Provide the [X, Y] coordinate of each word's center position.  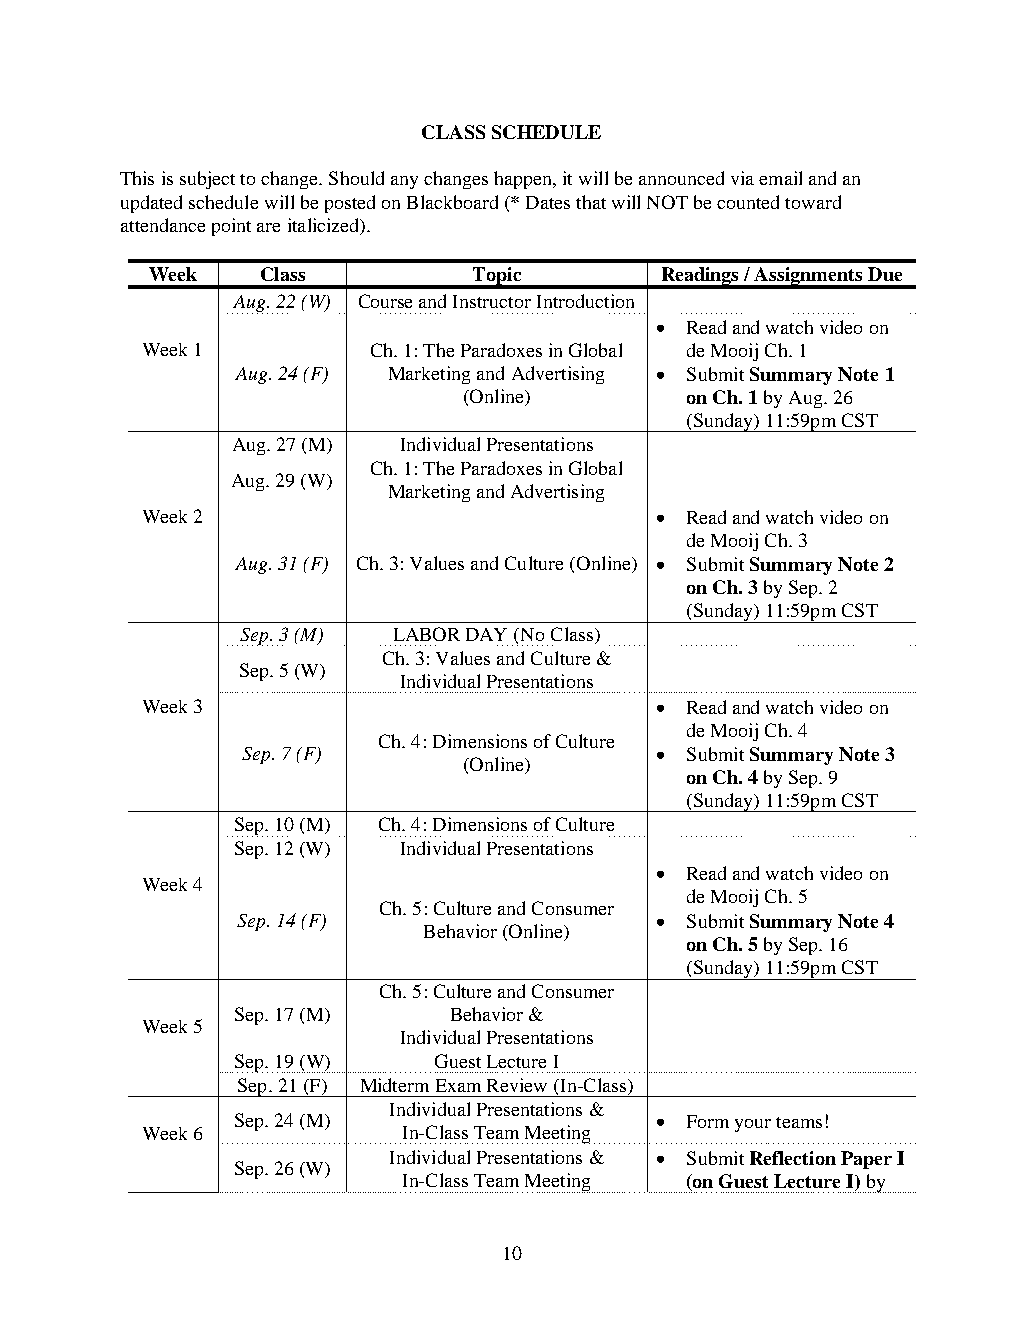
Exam [458, 1085]
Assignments [809, 277]
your [753, 1125]
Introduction [585, 301]
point [231, 227]
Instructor [492, 301]
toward [813, 202]
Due [885, 274]
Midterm [395, 1085]
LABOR [427, 634]
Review [517, 1085]
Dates [548, 202]
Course [385, 301]
